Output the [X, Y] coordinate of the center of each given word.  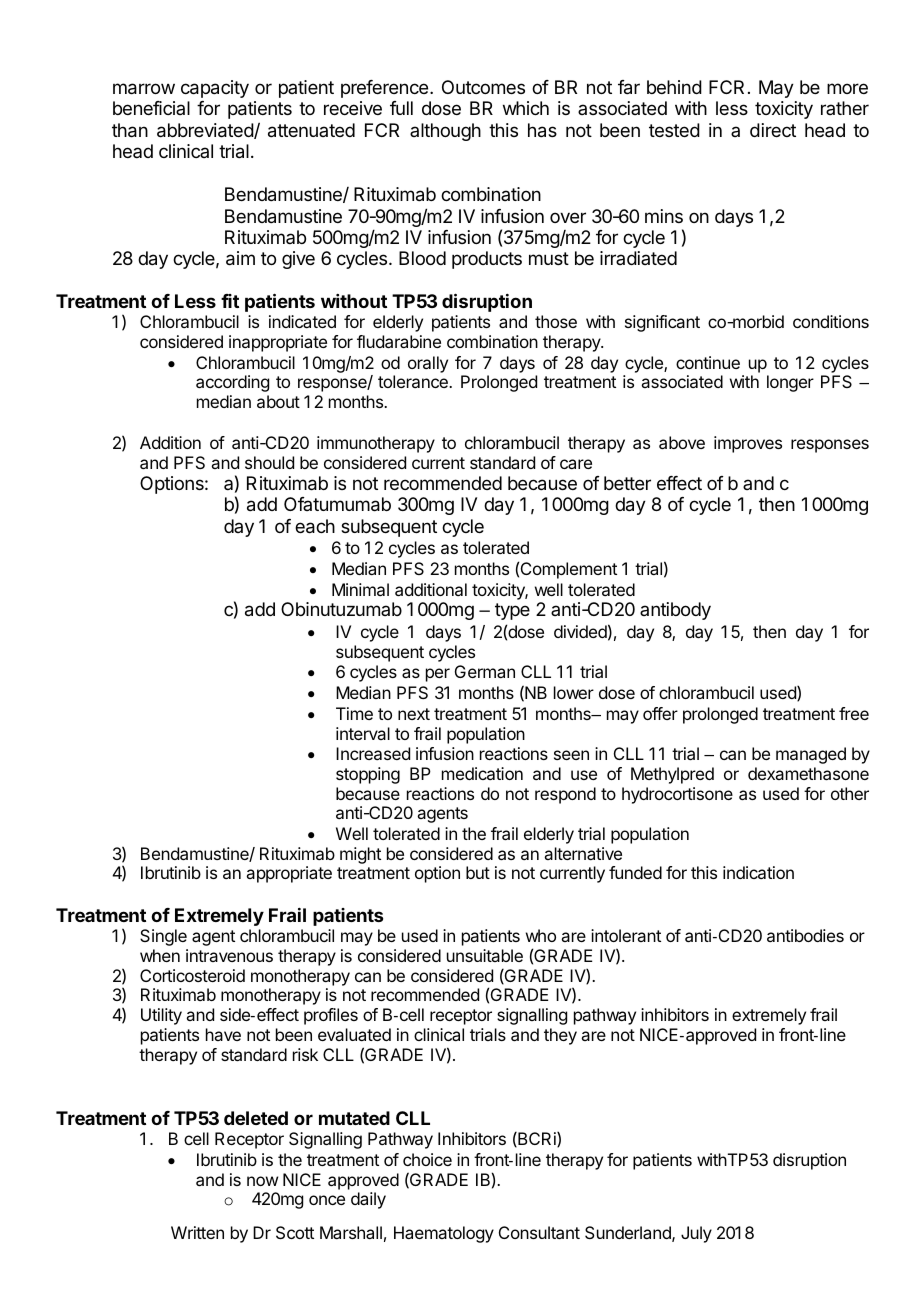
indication [758, 872]
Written [197, 1232]
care [576, 464]
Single [163, 937]
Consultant [539, 1232]
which [526, 108]
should [269, 462]
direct [773, 130]
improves [748, 444]
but [478, 872]
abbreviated [206, 131]
